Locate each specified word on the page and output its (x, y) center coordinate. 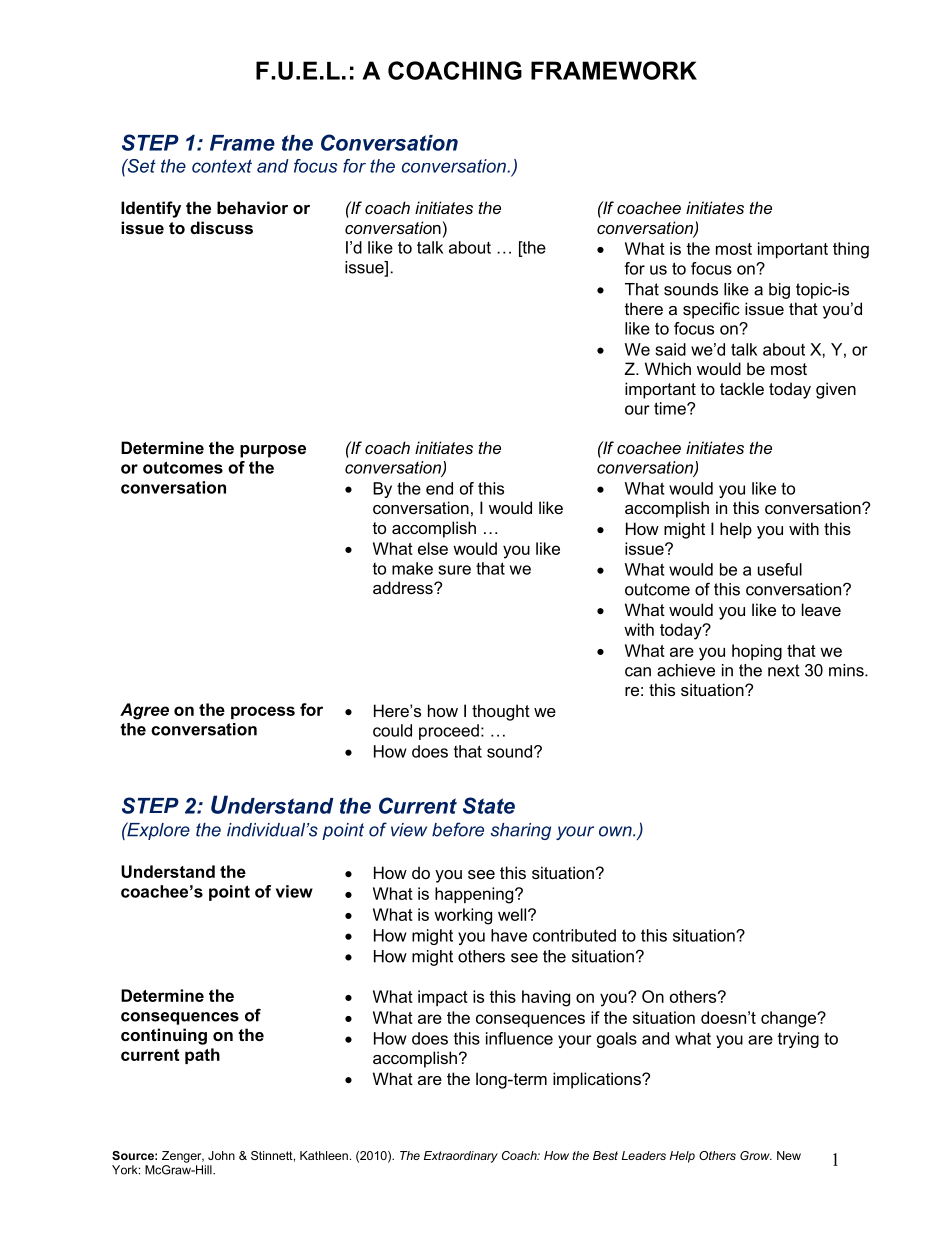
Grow (756, 1155)
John (221, 1155)
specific (711, 310)
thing (851, 250)
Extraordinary (461, 1157)
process (263, 712)
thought (501, 712)
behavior (252, 207)
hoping (757, 652)
